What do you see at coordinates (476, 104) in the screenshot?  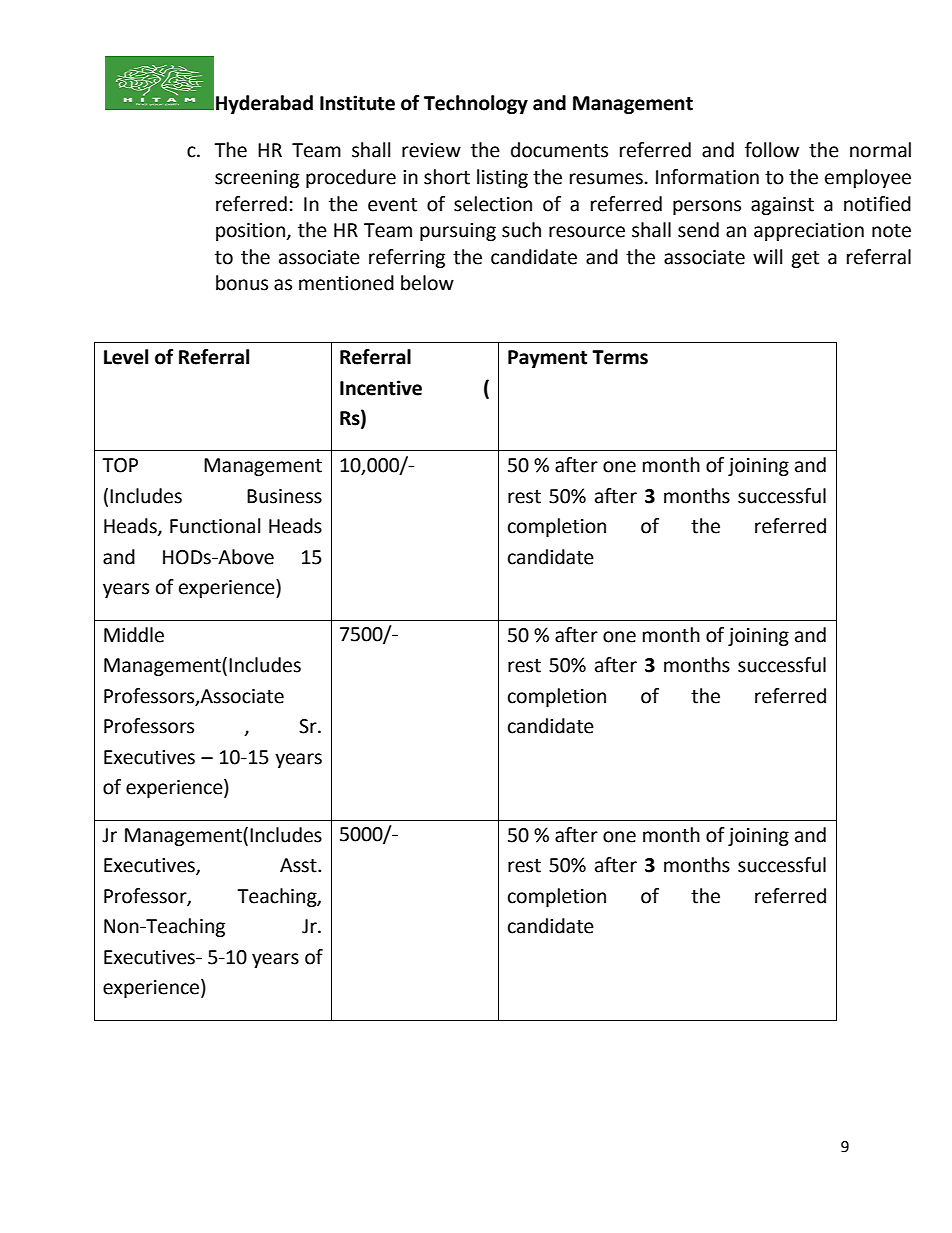 I see `Technology` at bounding box center [476, 104].
